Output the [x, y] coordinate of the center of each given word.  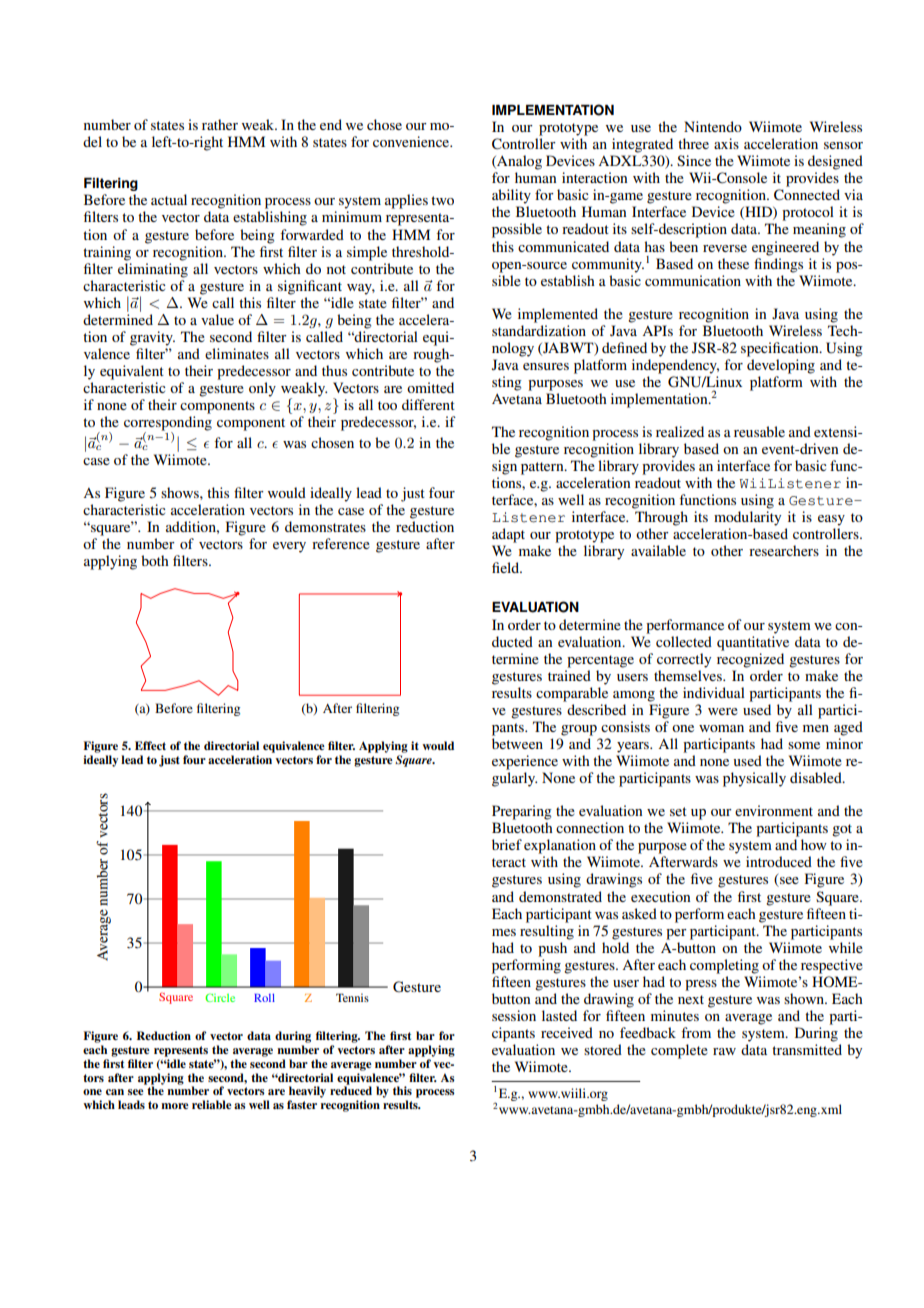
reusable [759, 431]
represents [181, 1051]
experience [525, 762]
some [804, 745]
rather [220, 124]
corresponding [168, 424]
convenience [412, 141]
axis [726, 143]
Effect [150, 745]
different [428, 404]
